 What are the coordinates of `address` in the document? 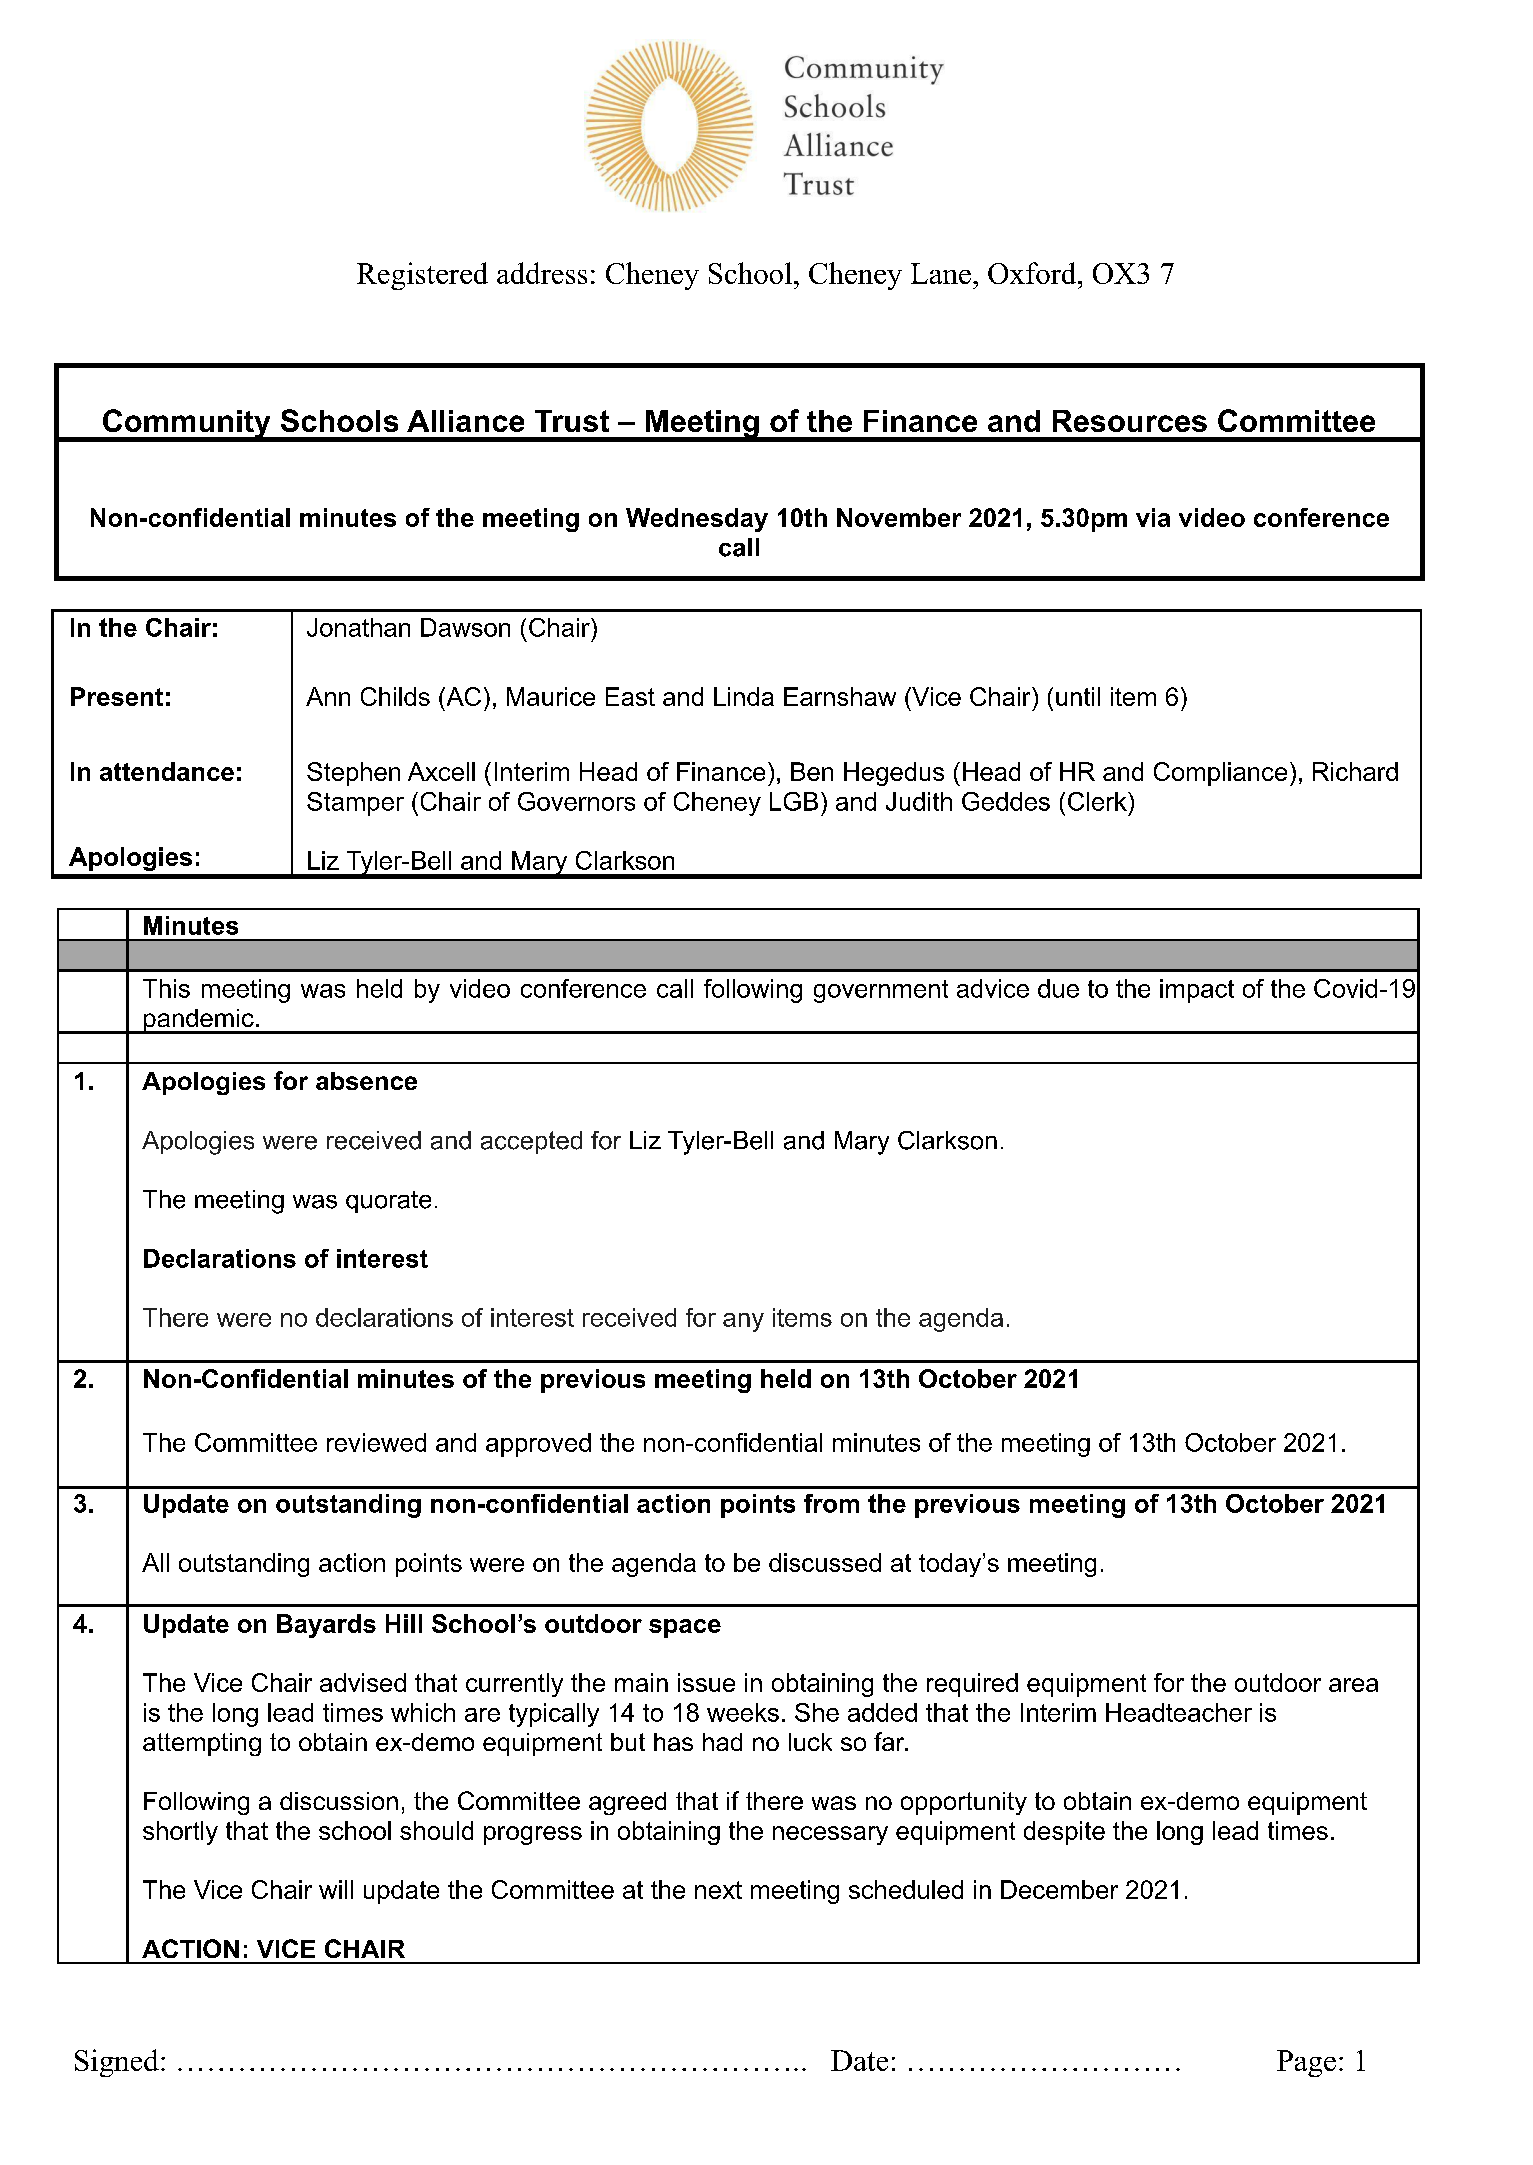 It's located at (542, 273).
